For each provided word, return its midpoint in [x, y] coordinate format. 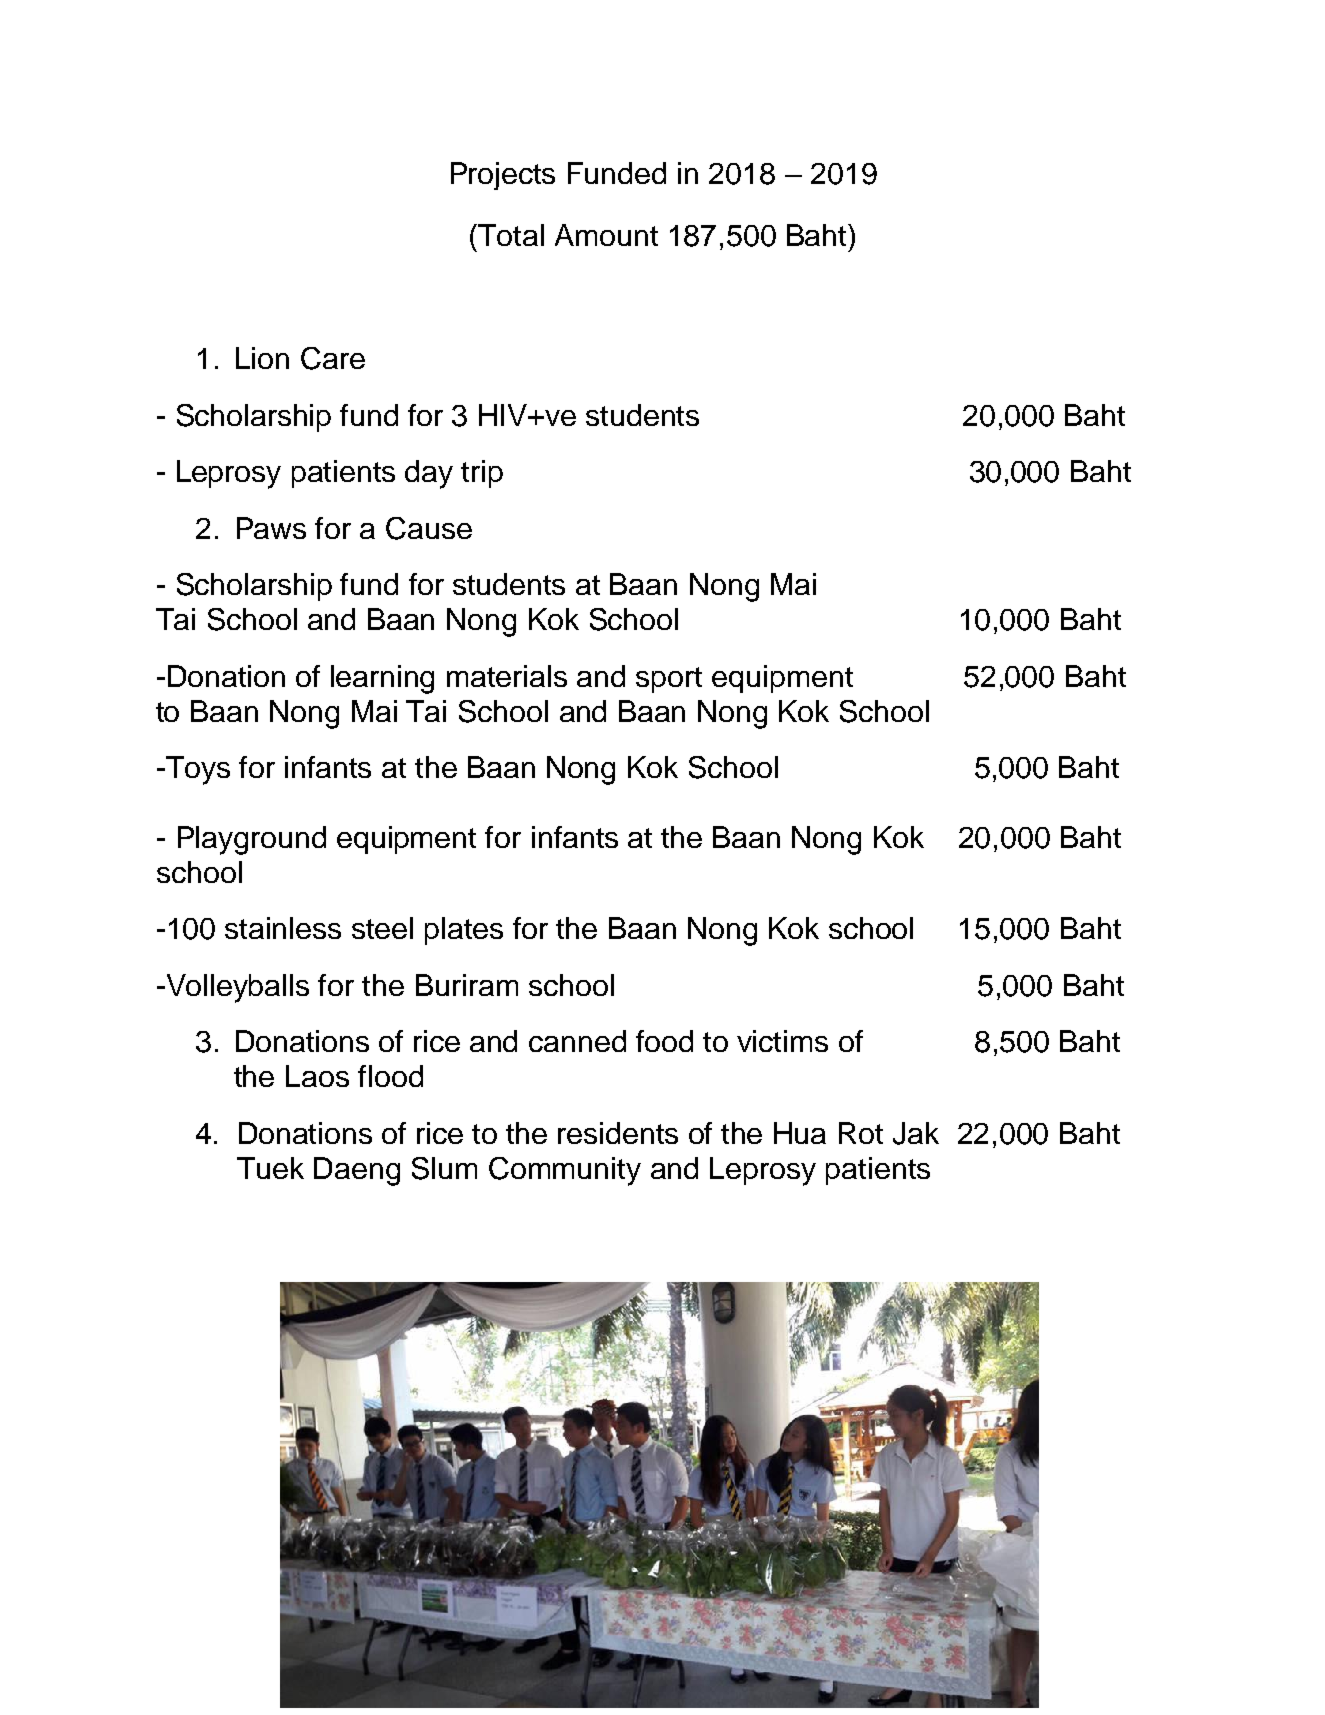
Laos [317, 1076]
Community [565, 1171]
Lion [262, 358]
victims [782, 1041]
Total [510, 235]
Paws [271, 528]
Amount [606, 235]
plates [464, 931]
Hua [800, 1133]
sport [669, 680]
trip [482, 474]
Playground [252, 840]
